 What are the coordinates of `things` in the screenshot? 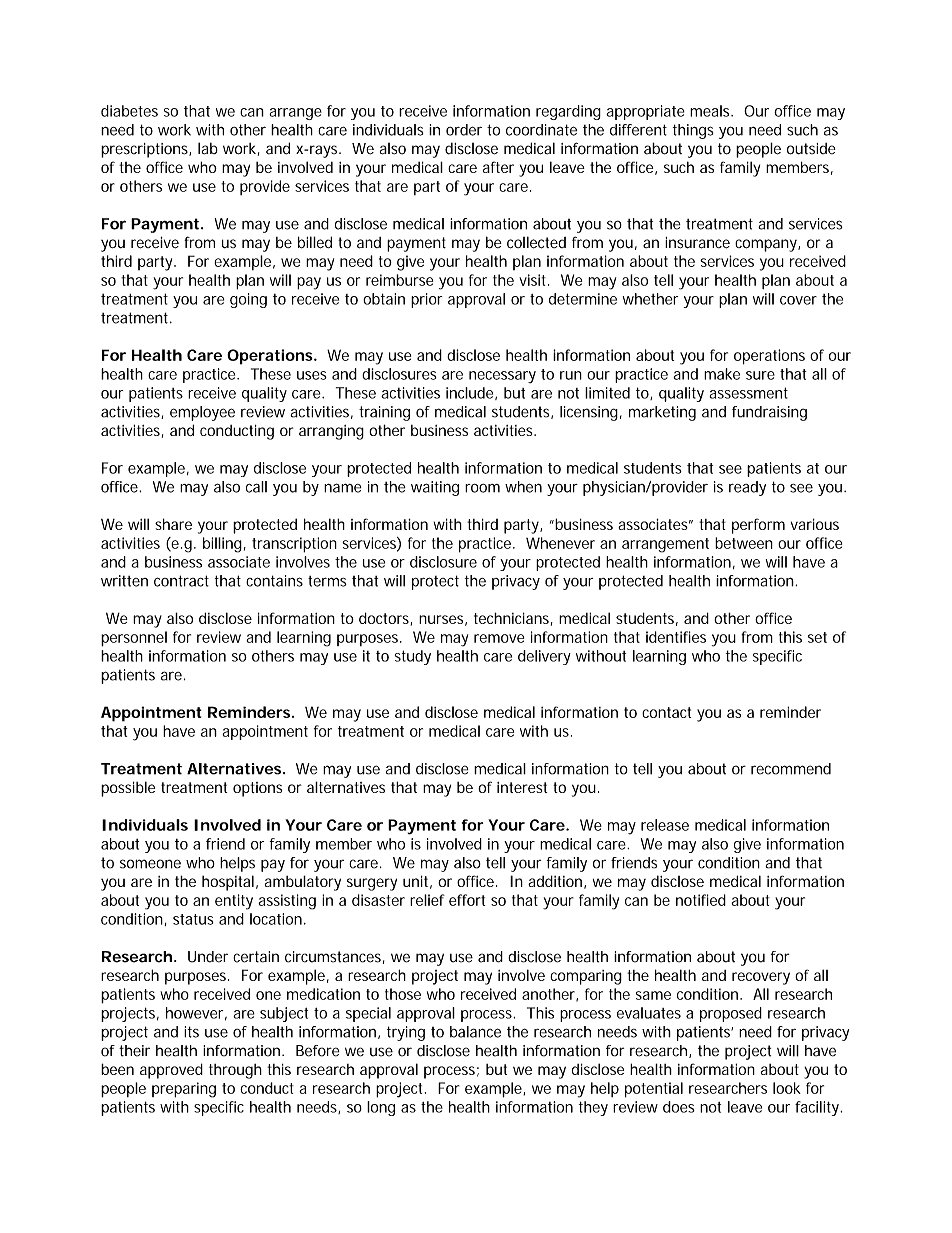 It's located at (693, 131).
